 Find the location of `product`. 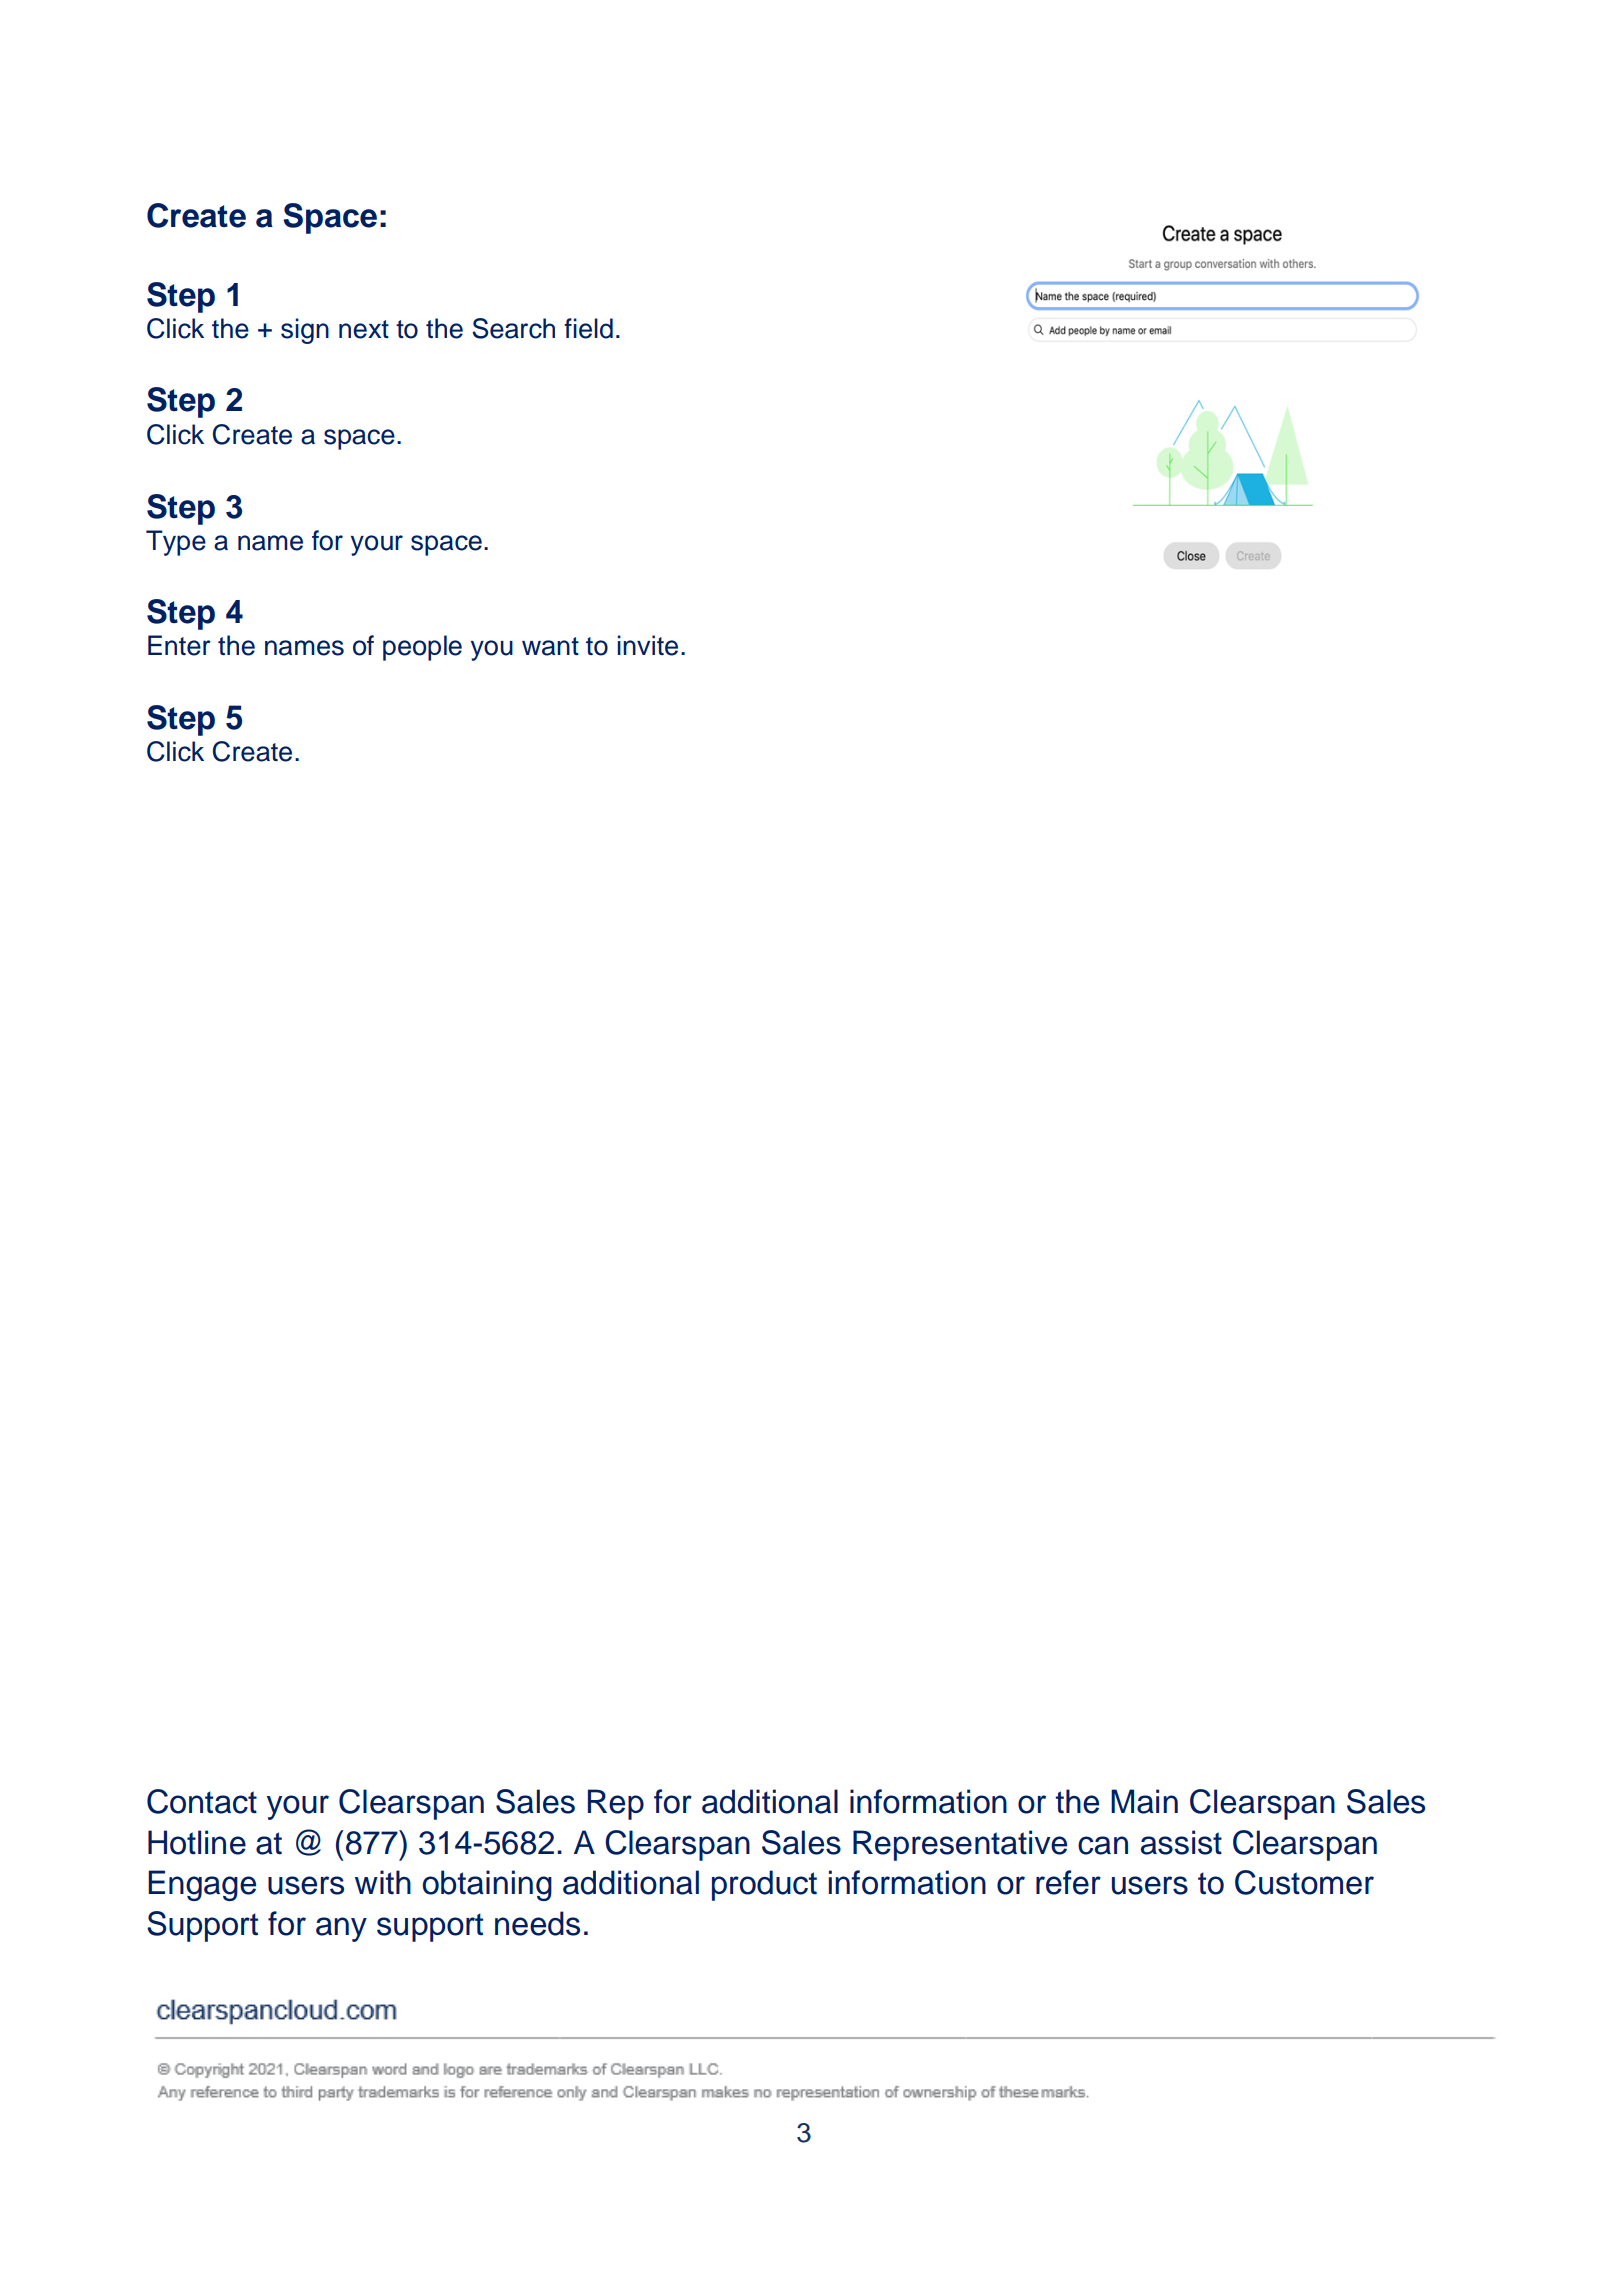

product is located at coordinates (764, 1885).
